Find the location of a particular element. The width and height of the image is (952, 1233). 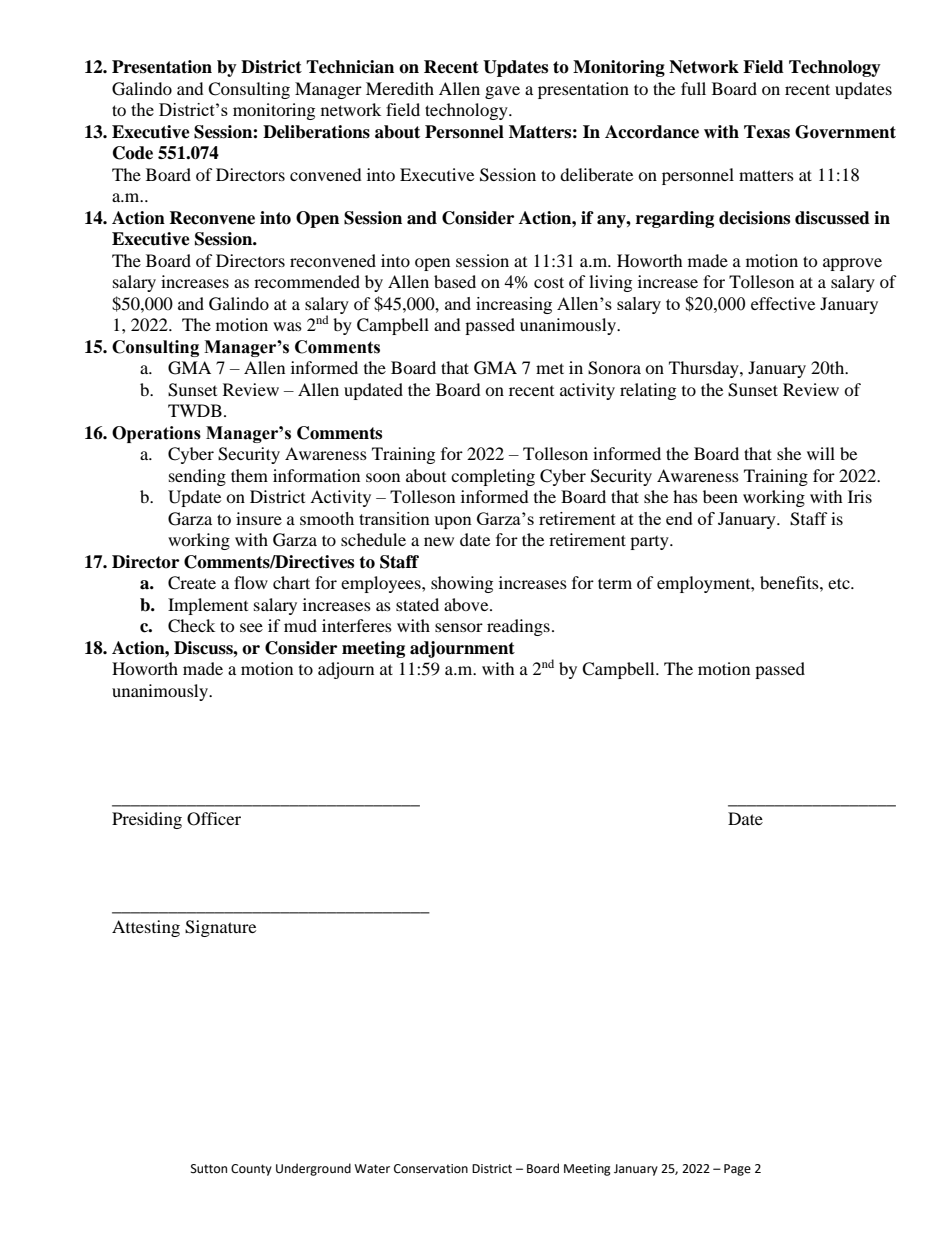

etc is located at coordinates (840, 583).
